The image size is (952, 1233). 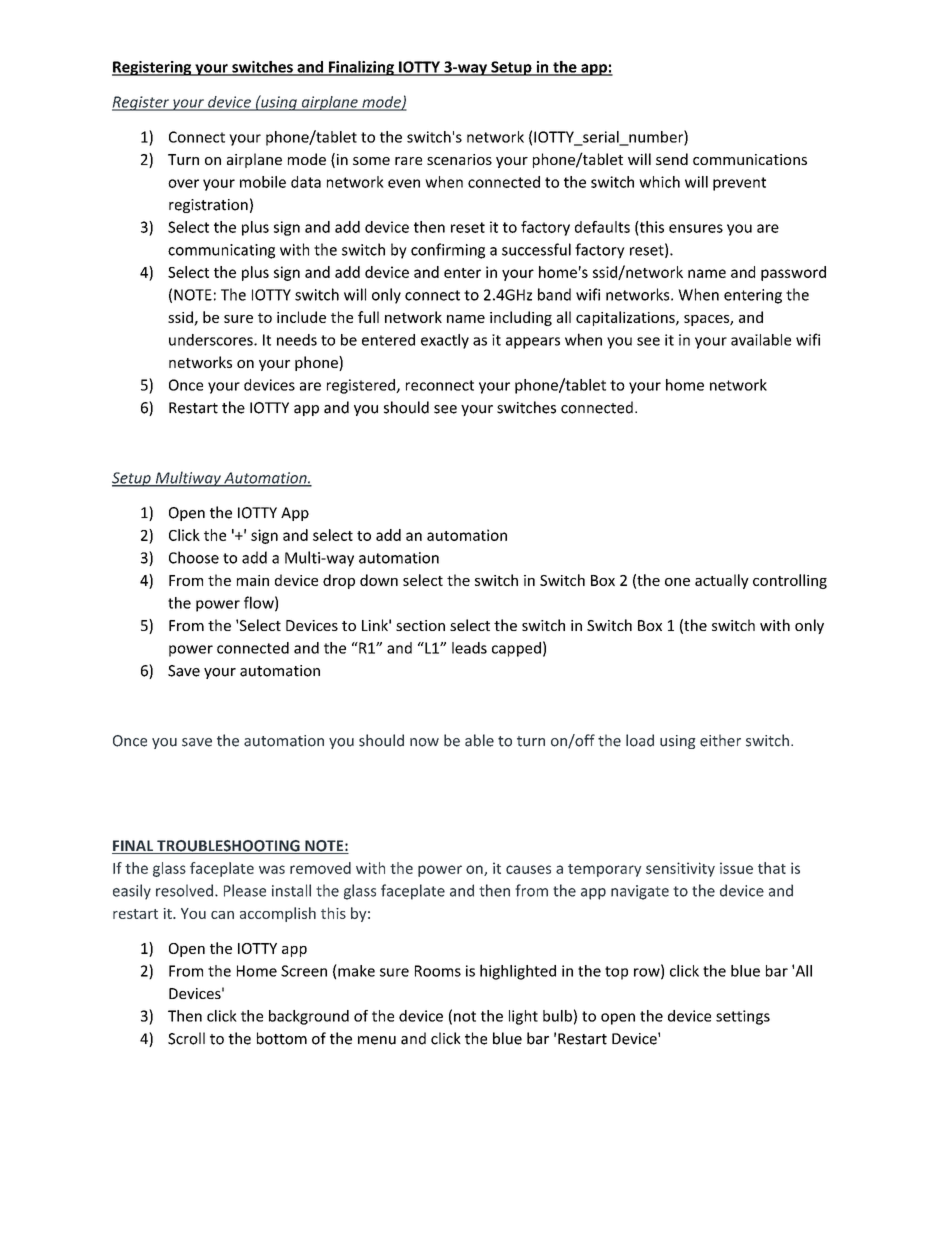 I want to click on settings, so click(x=743, y=1017).
